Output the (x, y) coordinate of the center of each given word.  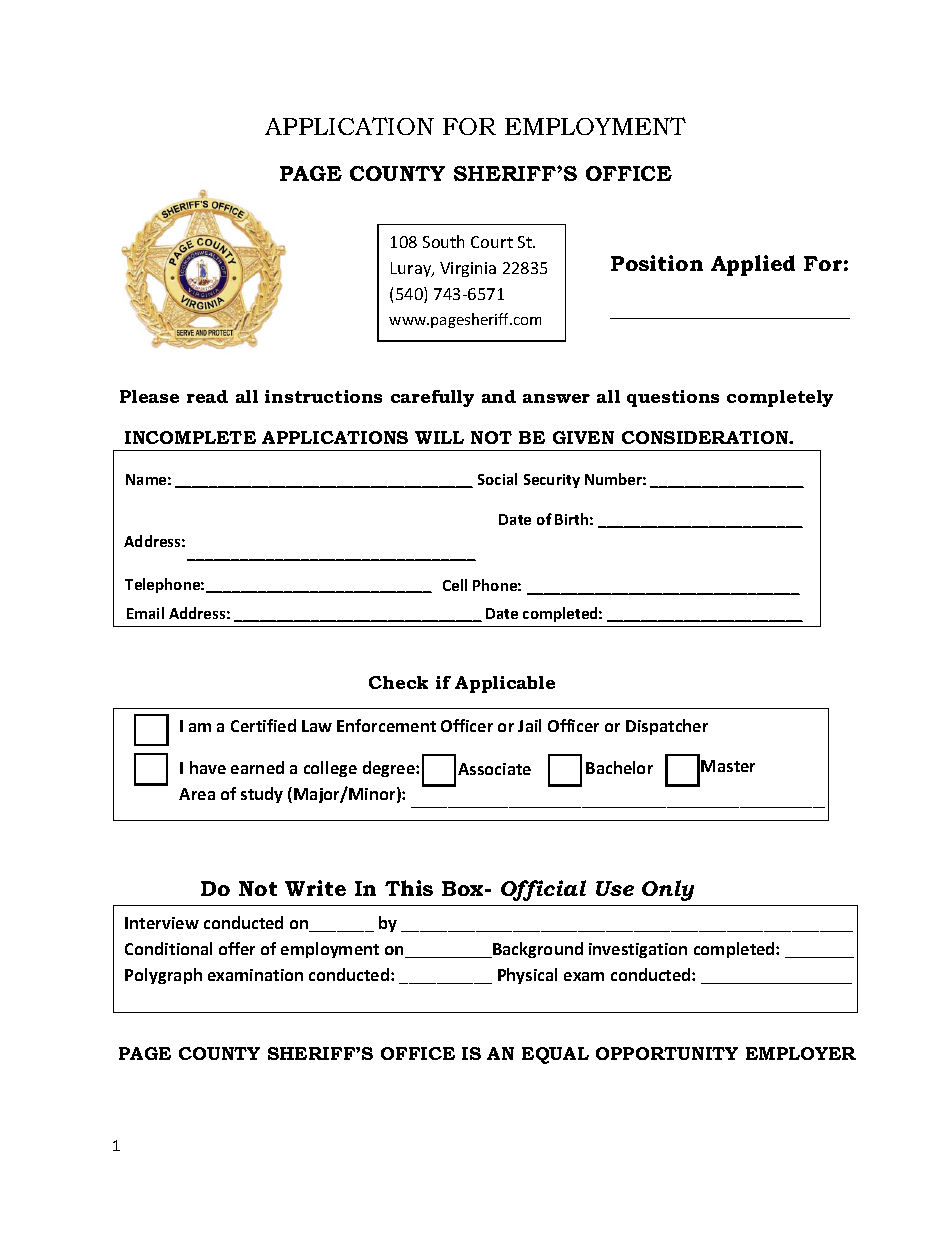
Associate (494, 769)
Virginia (468, 269)
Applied (753, 265)
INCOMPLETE (190, 437)
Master (728, 766)
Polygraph (163, 976)
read (207, 396)
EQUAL (555, 1055)
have (208, 767)
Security (552, 481)
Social (497, 479)
